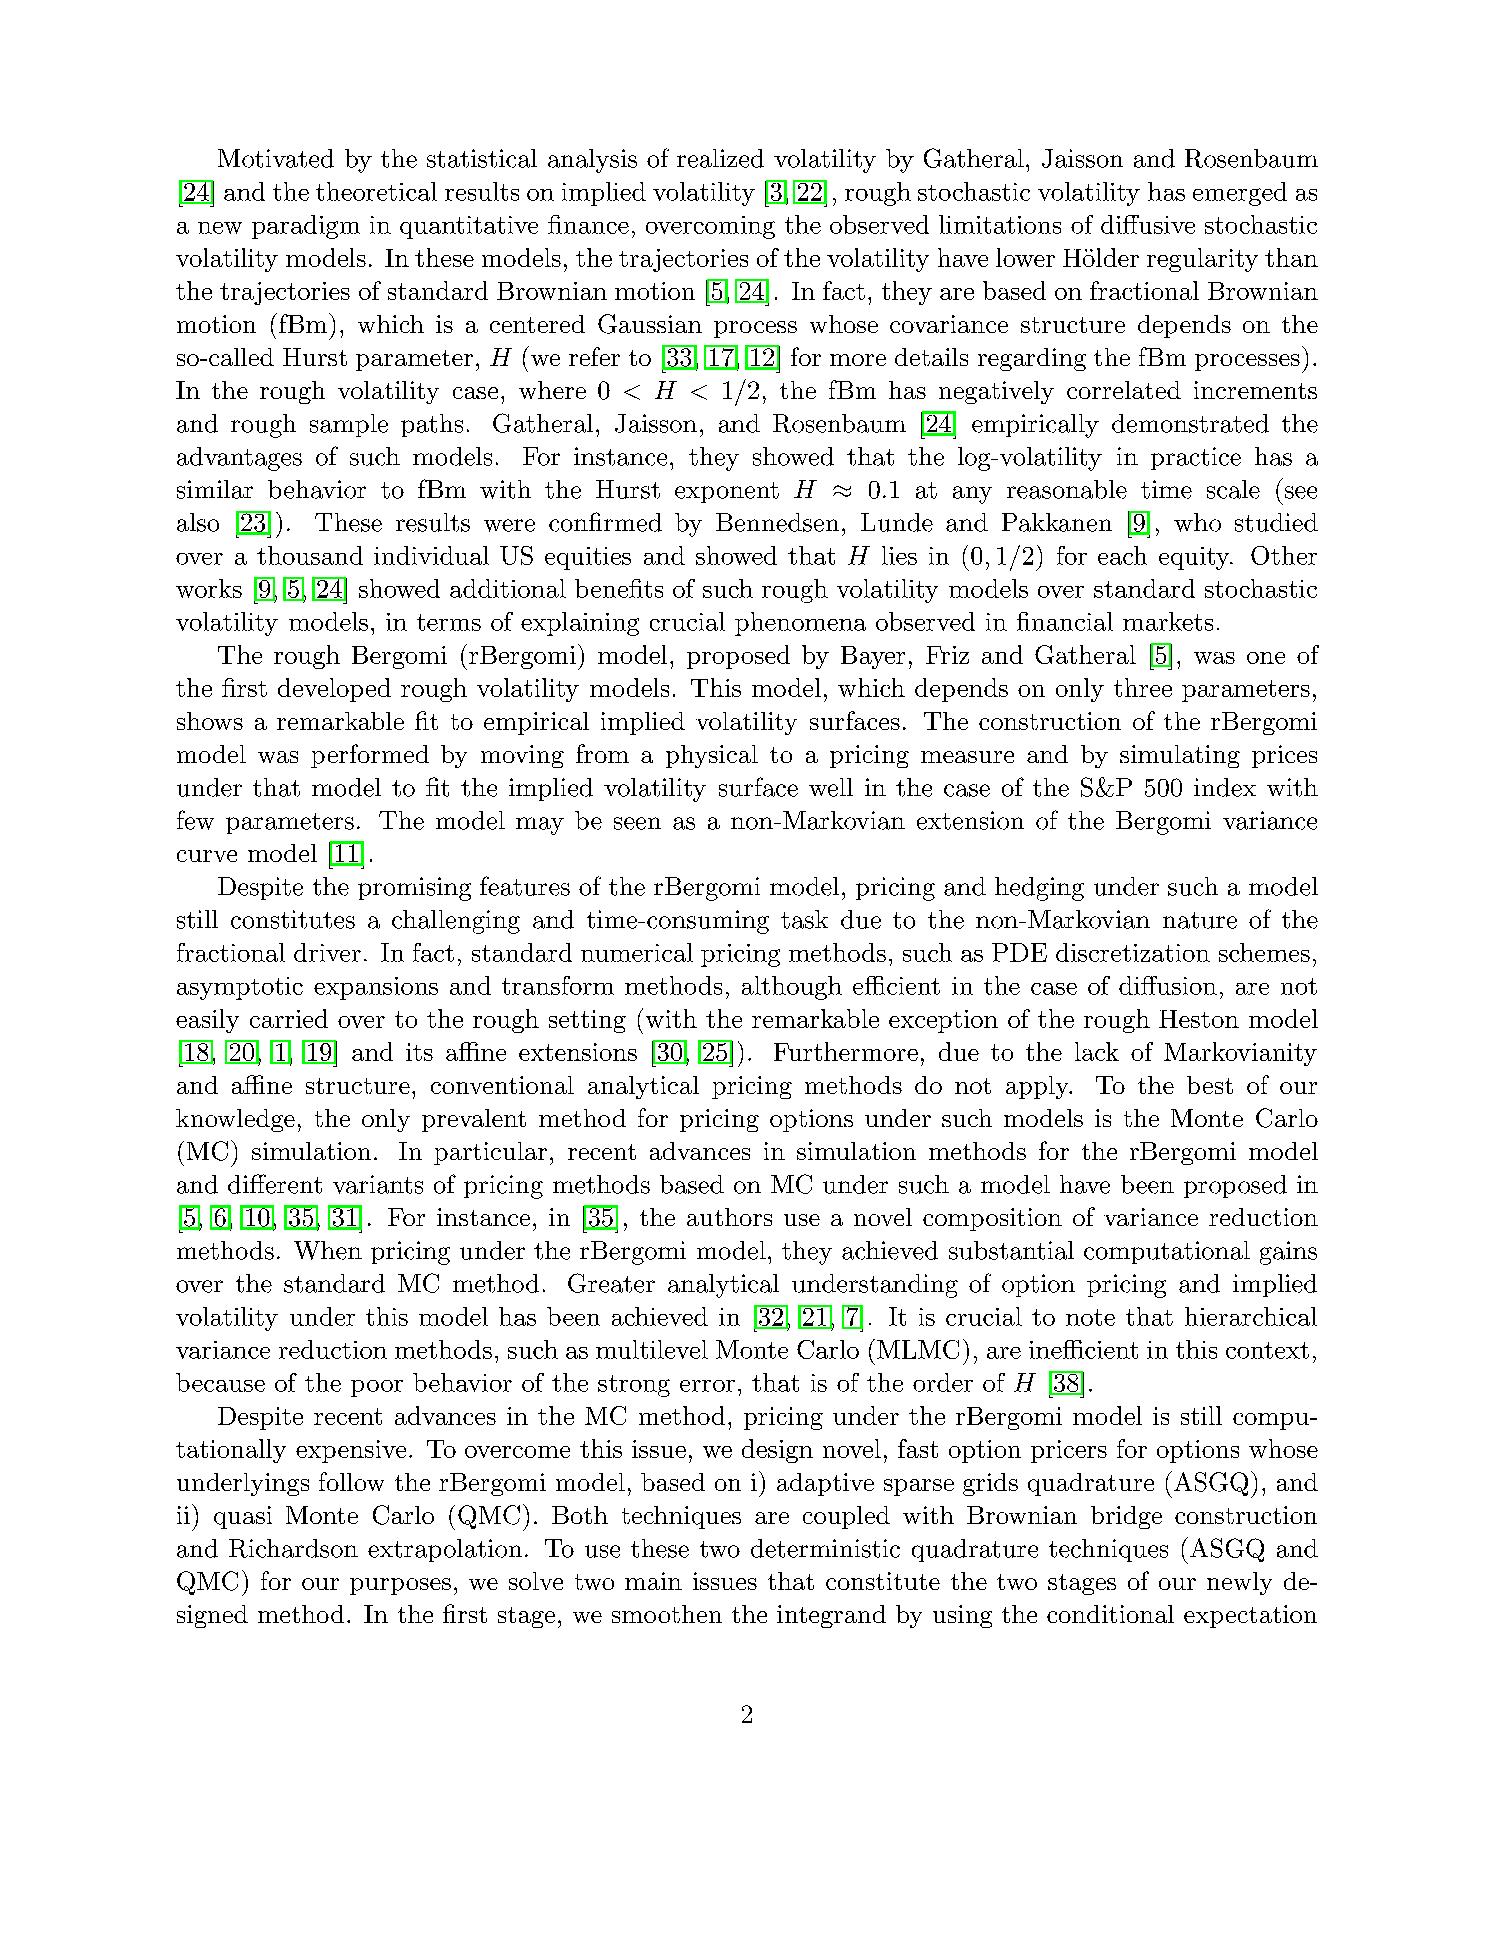 The image size is (1494, 1934). What do you see at coordinates (1143, 687) in the screenshot?
I see `three` at bounding box center [1143, 687].
